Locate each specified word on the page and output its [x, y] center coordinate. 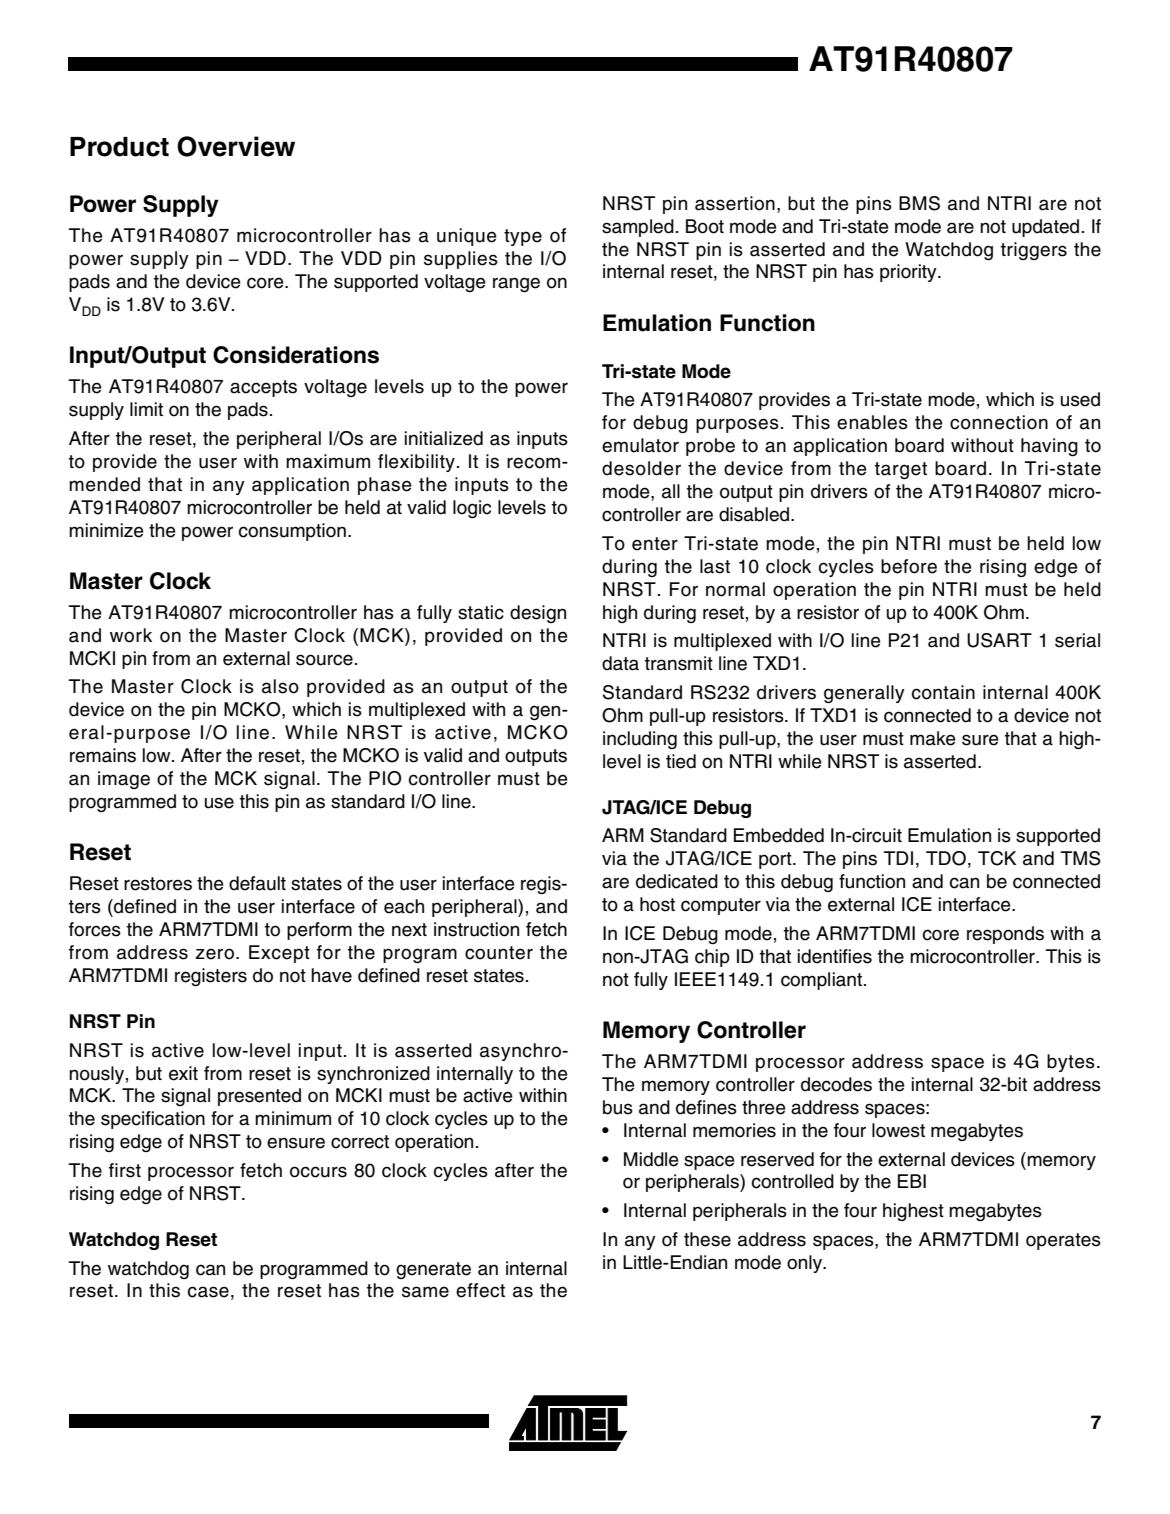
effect [480, 1290]
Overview [236, 146]
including [640, 740]
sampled [638, 228]
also [280, 686]
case [208, 1292]
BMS [919, 203]
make [933, 738]
